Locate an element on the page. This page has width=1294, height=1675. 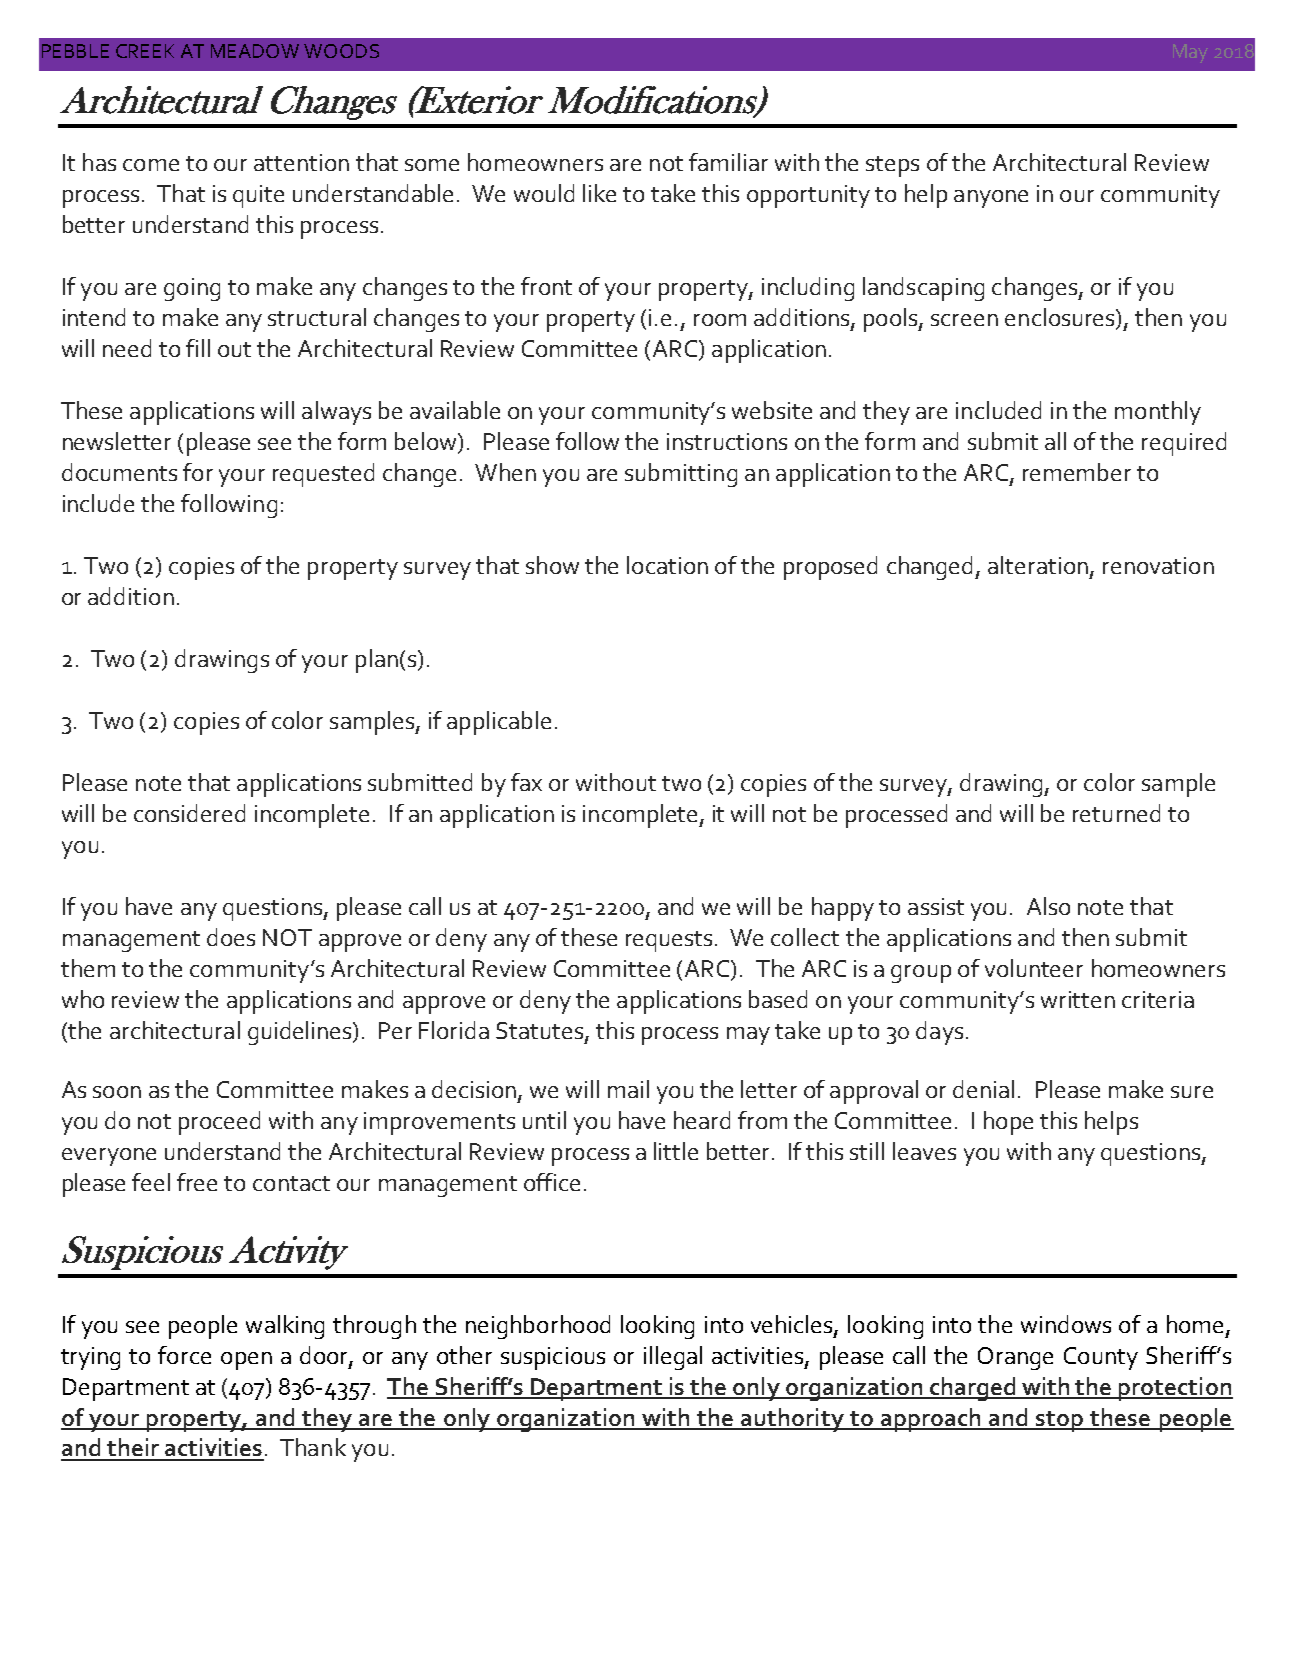
returned is located at coordinates (1116, 813).
